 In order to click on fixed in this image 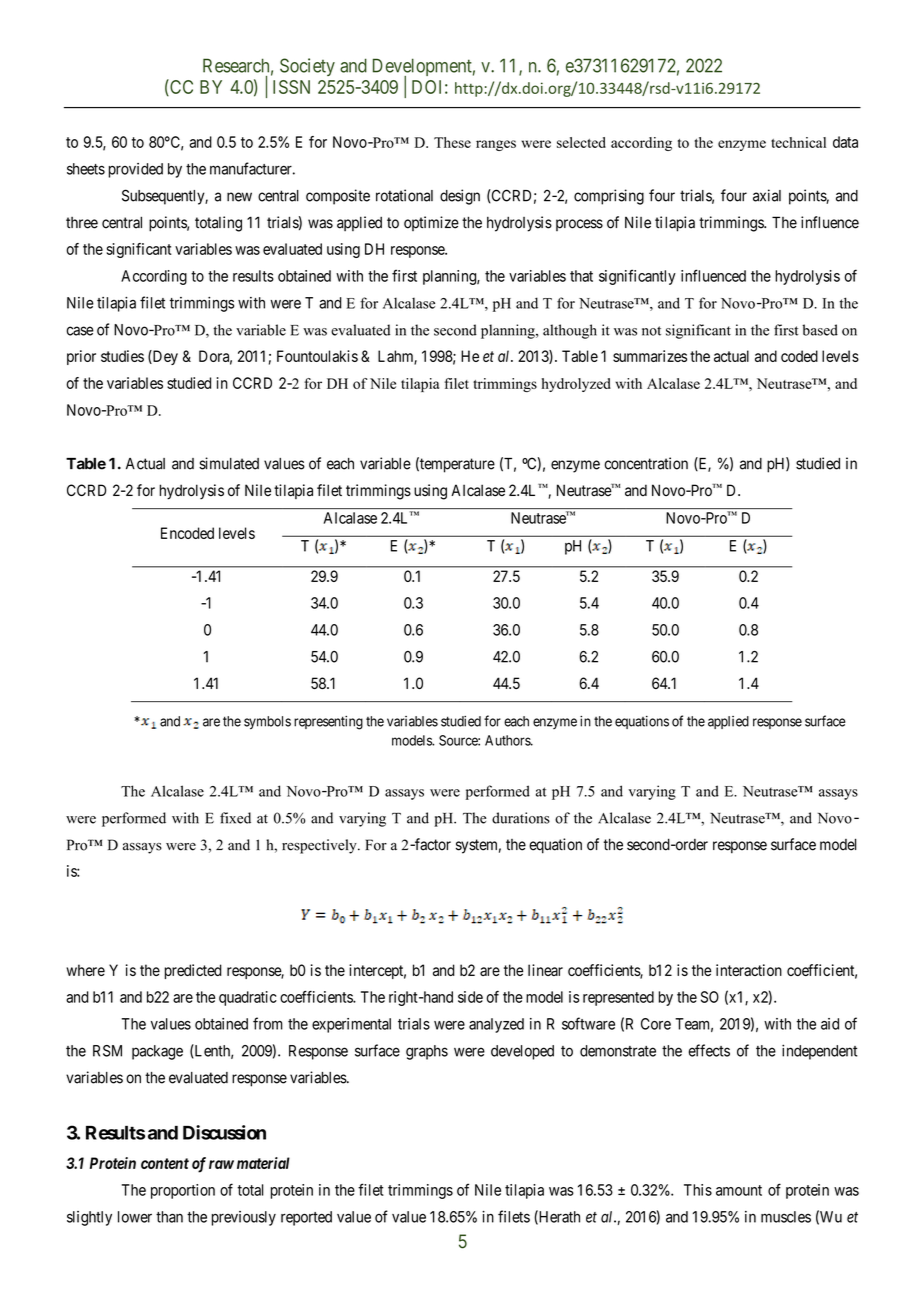, I will do `click(235, 818)`.
